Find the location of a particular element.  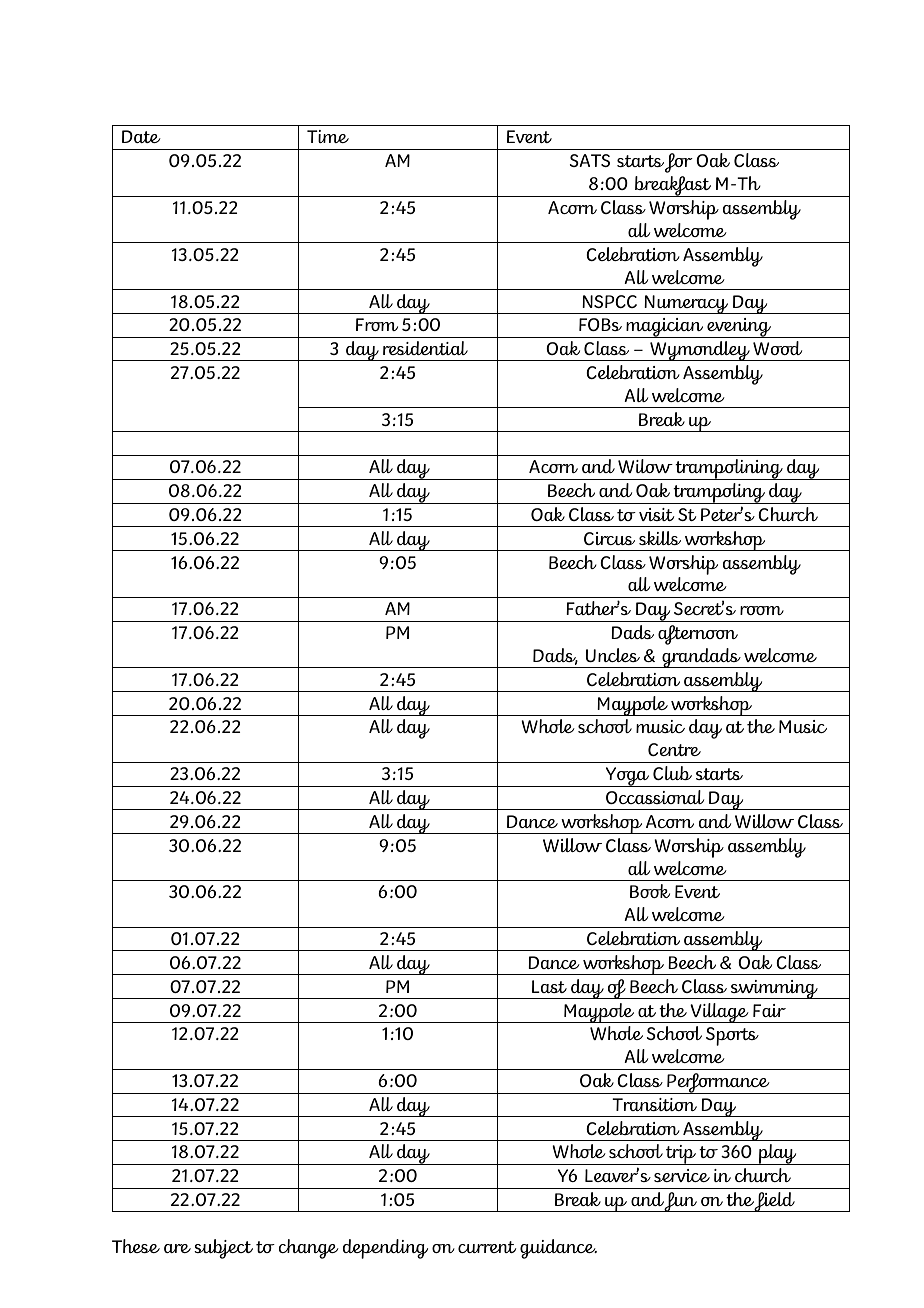

subject is located at coordinates (223, 1249).
